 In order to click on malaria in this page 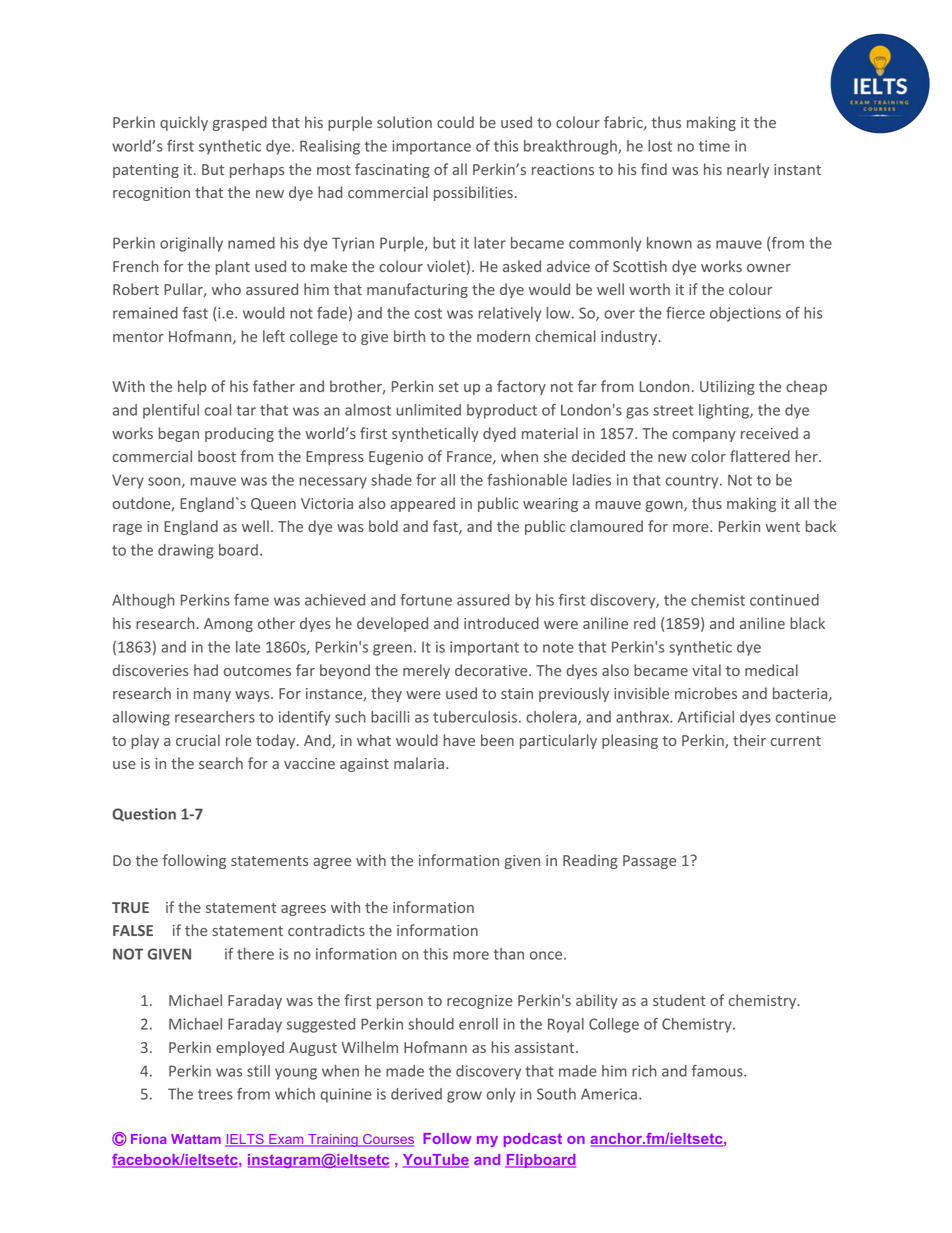, I will do `click(419, 763)`.
